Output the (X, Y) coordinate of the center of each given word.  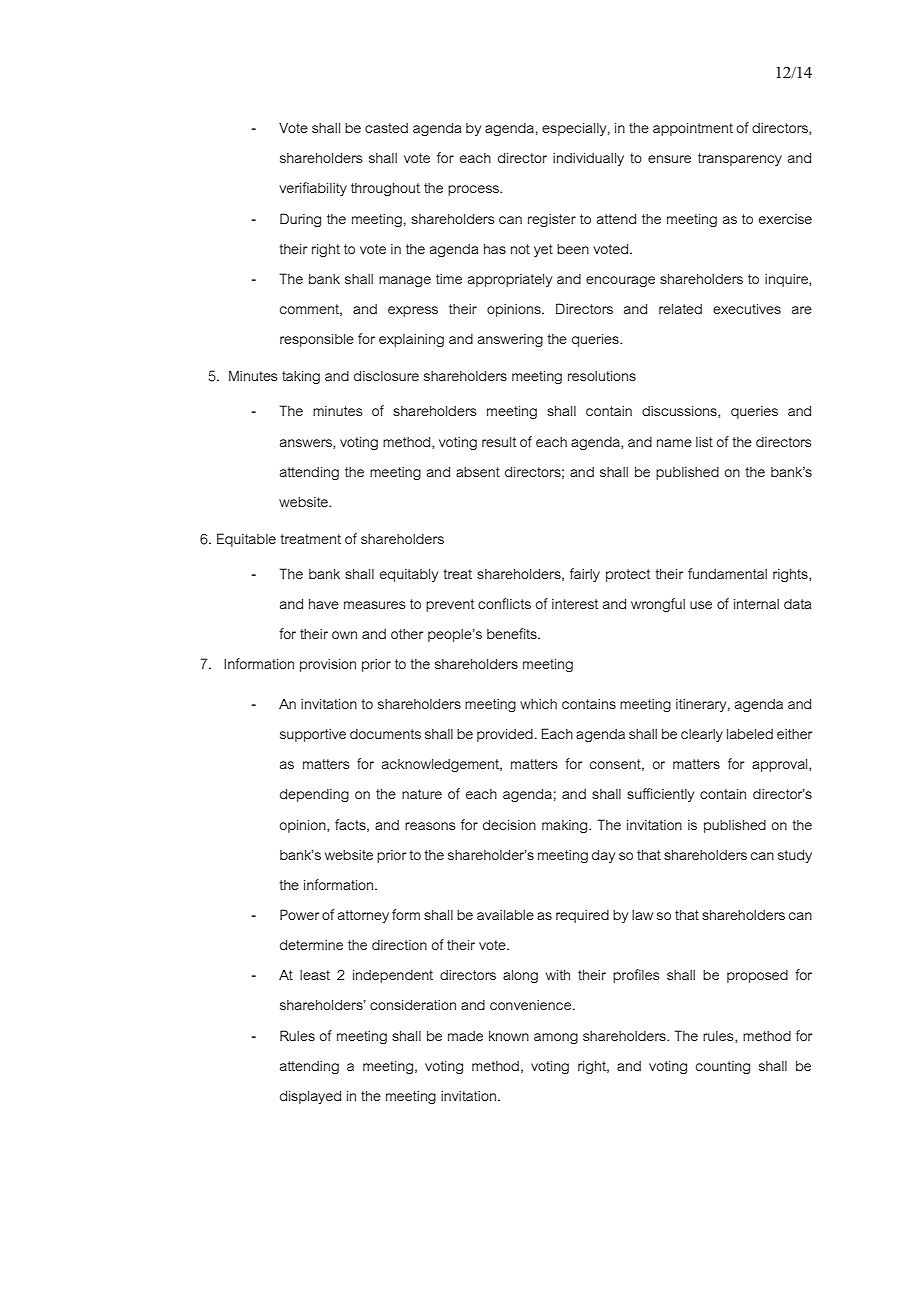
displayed (310, 1097)
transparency (740, 159)
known (509, 1036)
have (324, 604)
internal (756, 604)
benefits (513, 633)
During (300, 220)
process (474, 190)
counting (723, 1067)
